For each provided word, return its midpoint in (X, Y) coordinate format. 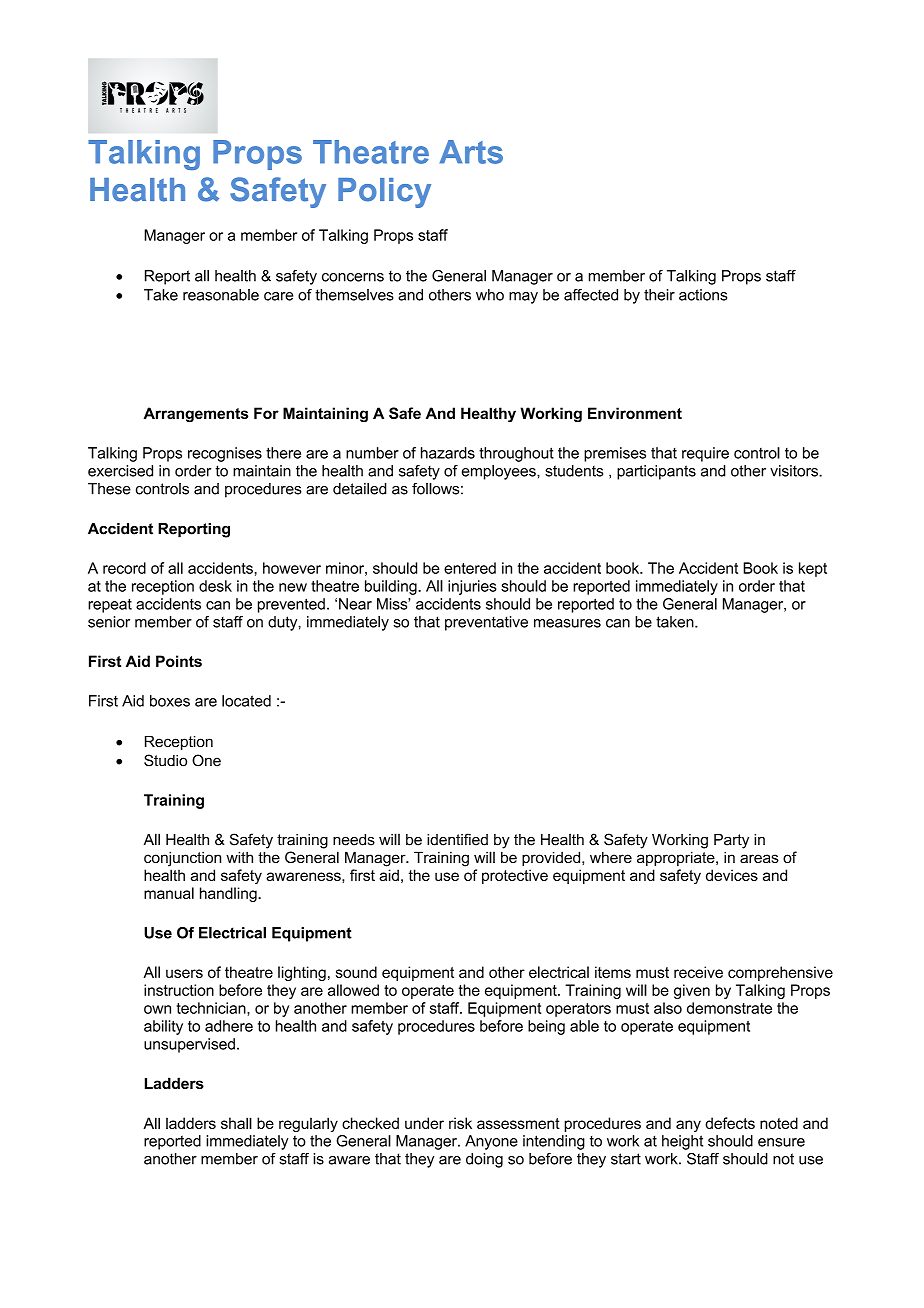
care (278, 296)
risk (460, 1123)
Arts (471, 152)
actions (703, 295)
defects (730, 1123)
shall (236, 1123)
